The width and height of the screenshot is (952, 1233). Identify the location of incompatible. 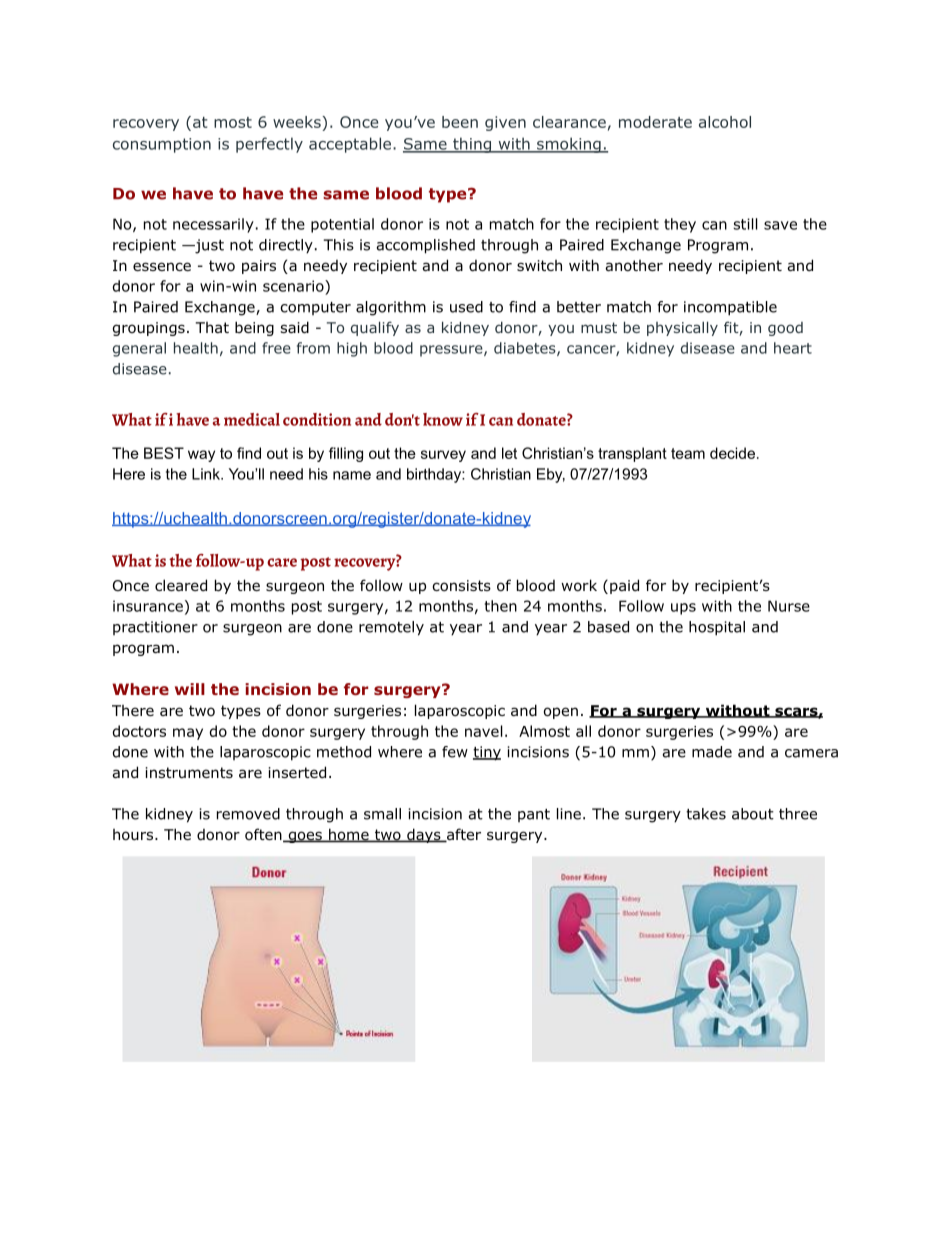
(730, 308).
